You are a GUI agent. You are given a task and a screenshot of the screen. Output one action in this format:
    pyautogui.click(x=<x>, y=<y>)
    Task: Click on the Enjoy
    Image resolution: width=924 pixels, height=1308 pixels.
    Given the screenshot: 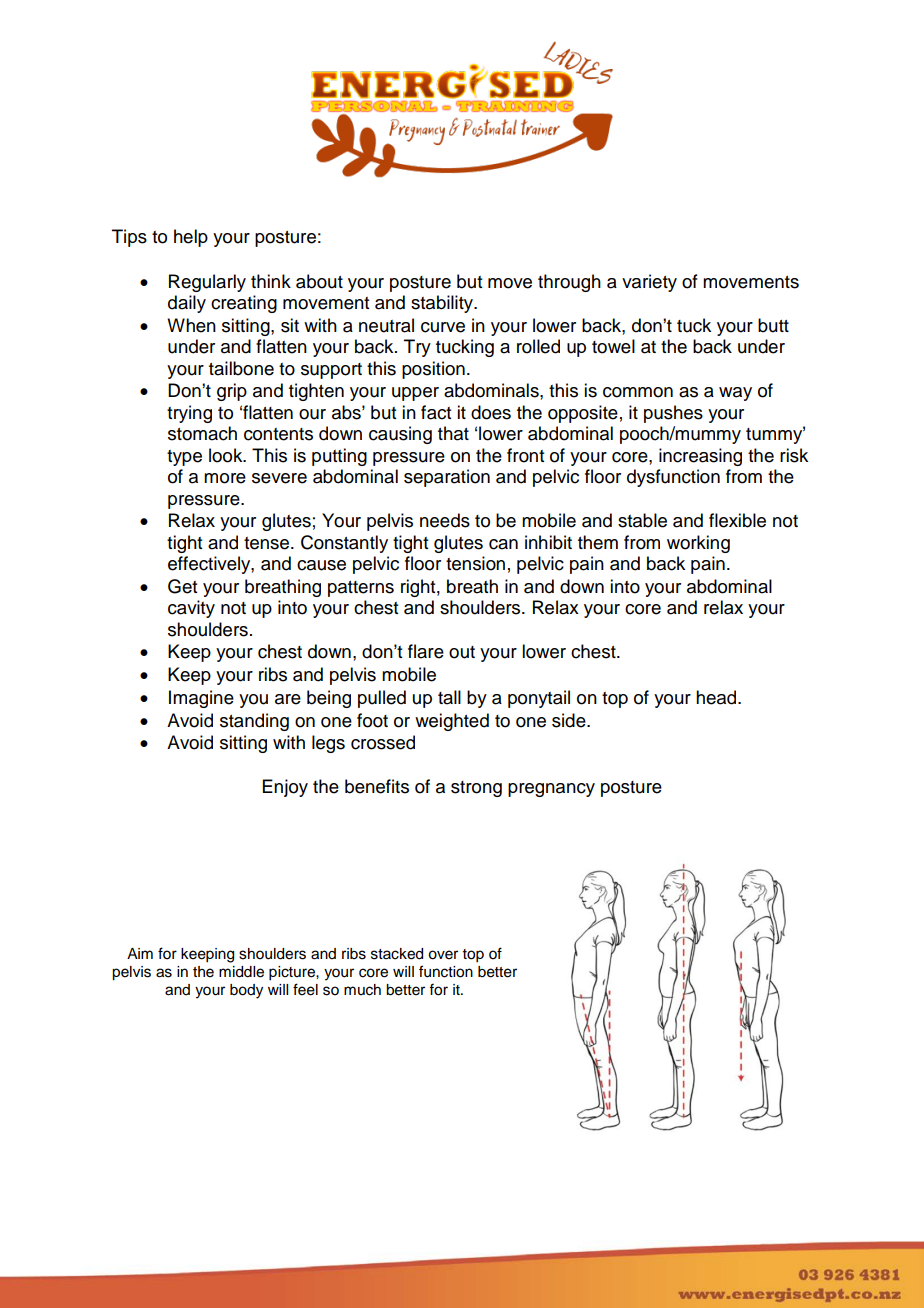 What is the action you would take?
    pyautogui.click(x=285, y=788)
